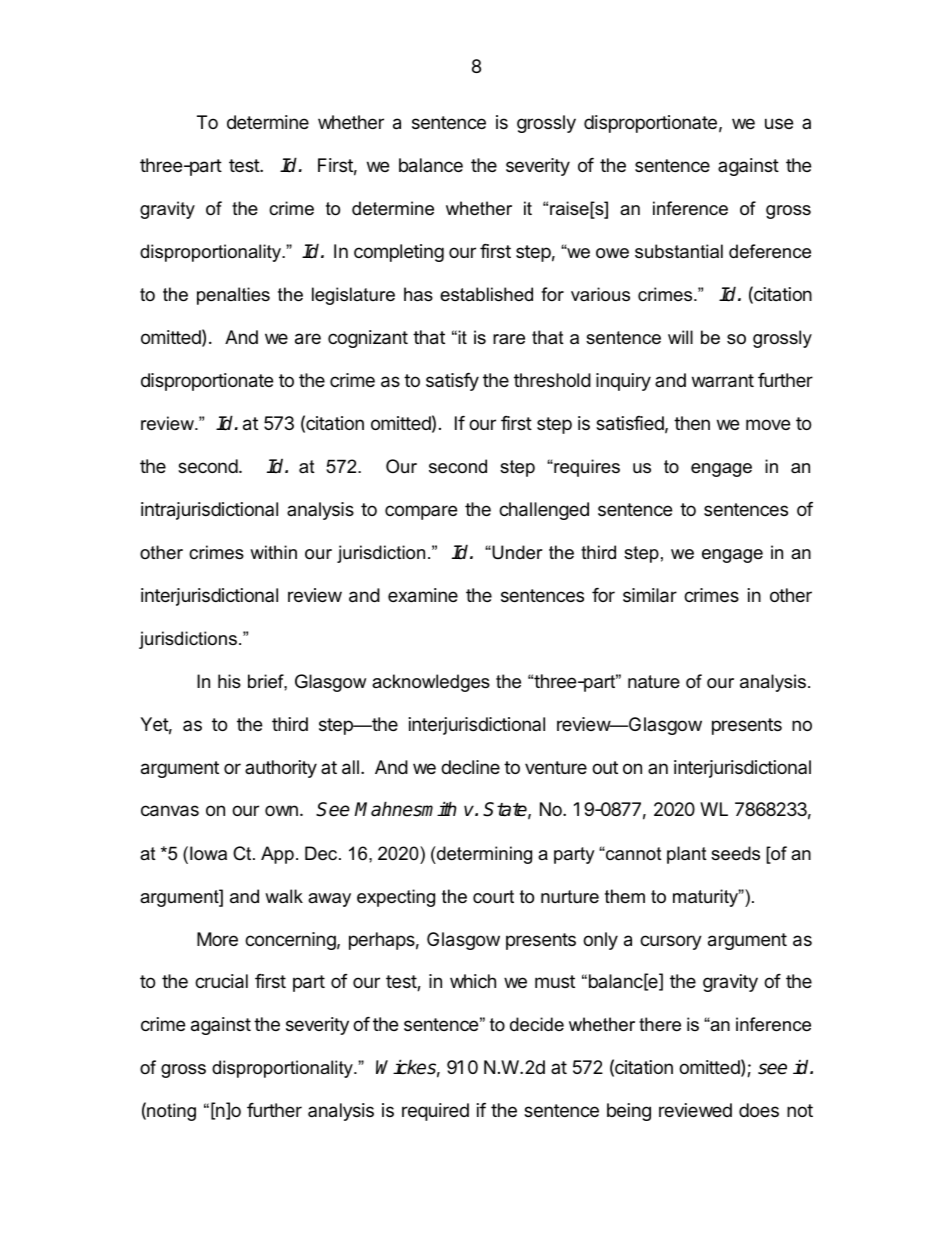 This image has width=952, height=1233. I want to click on within, so click(273, 552).
